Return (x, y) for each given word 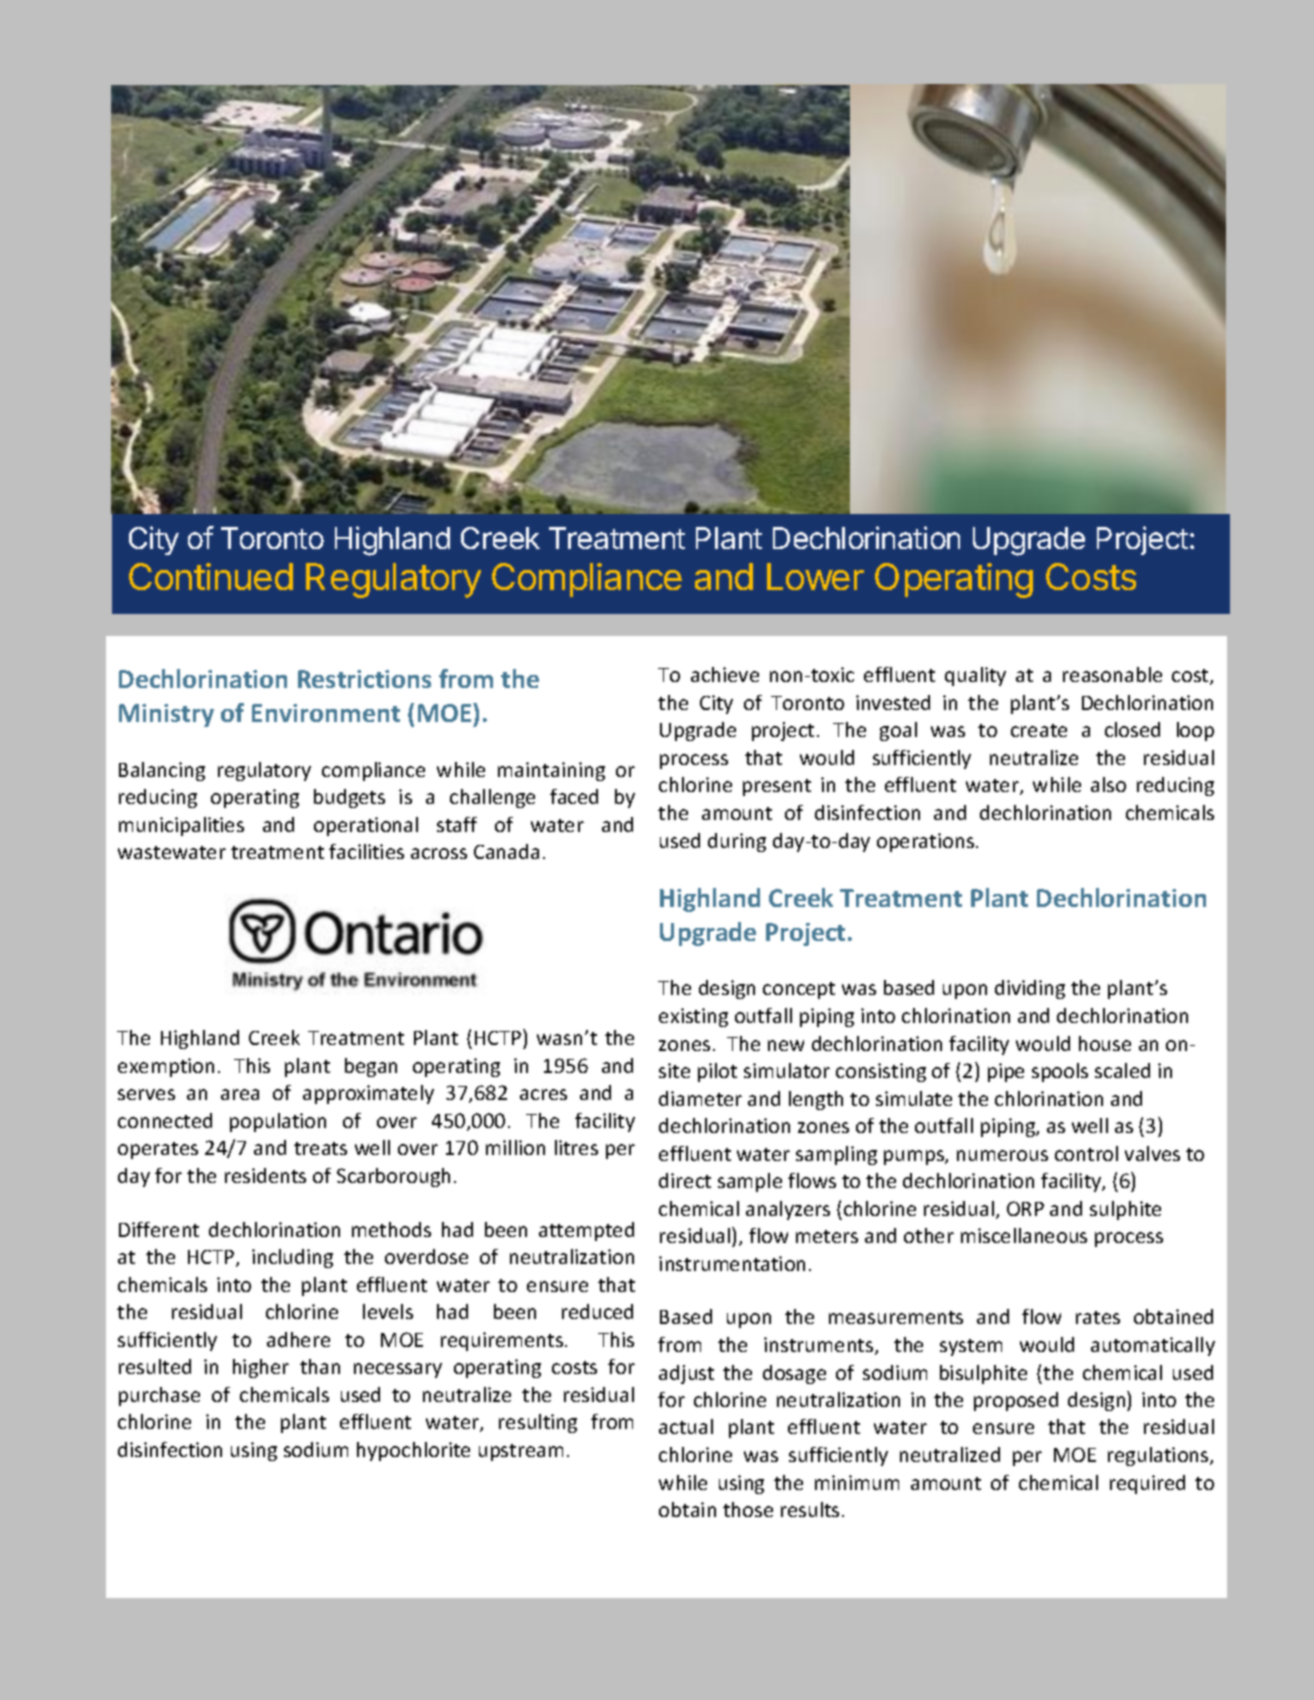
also (1108, 784)
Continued (211, 576)
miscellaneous (1024, 1235)
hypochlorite (413, 1451)
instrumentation (732, 1263)
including (292, 1258)
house (1105, 1043)
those (748, 1509)
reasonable (1112, 674)
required (1147, 1484)
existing (693, 1017)
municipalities (181, 826)
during (737, 842)
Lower (815, 576)
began (371, 1067)
